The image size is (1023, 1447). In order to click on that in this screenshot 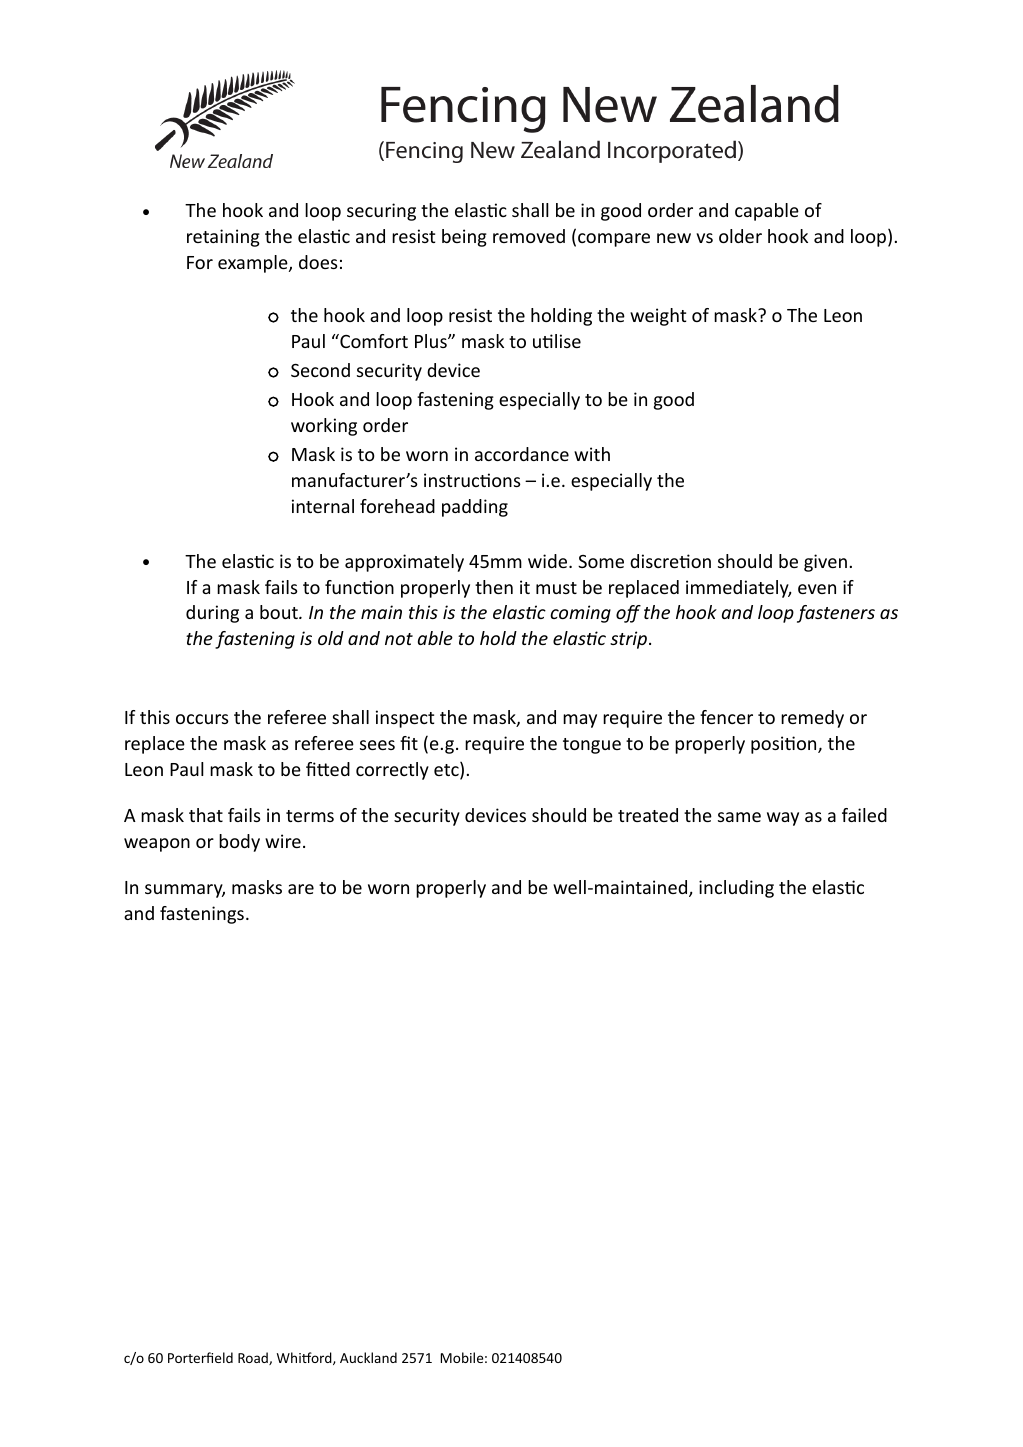, I will do `click(206, 815)`.
